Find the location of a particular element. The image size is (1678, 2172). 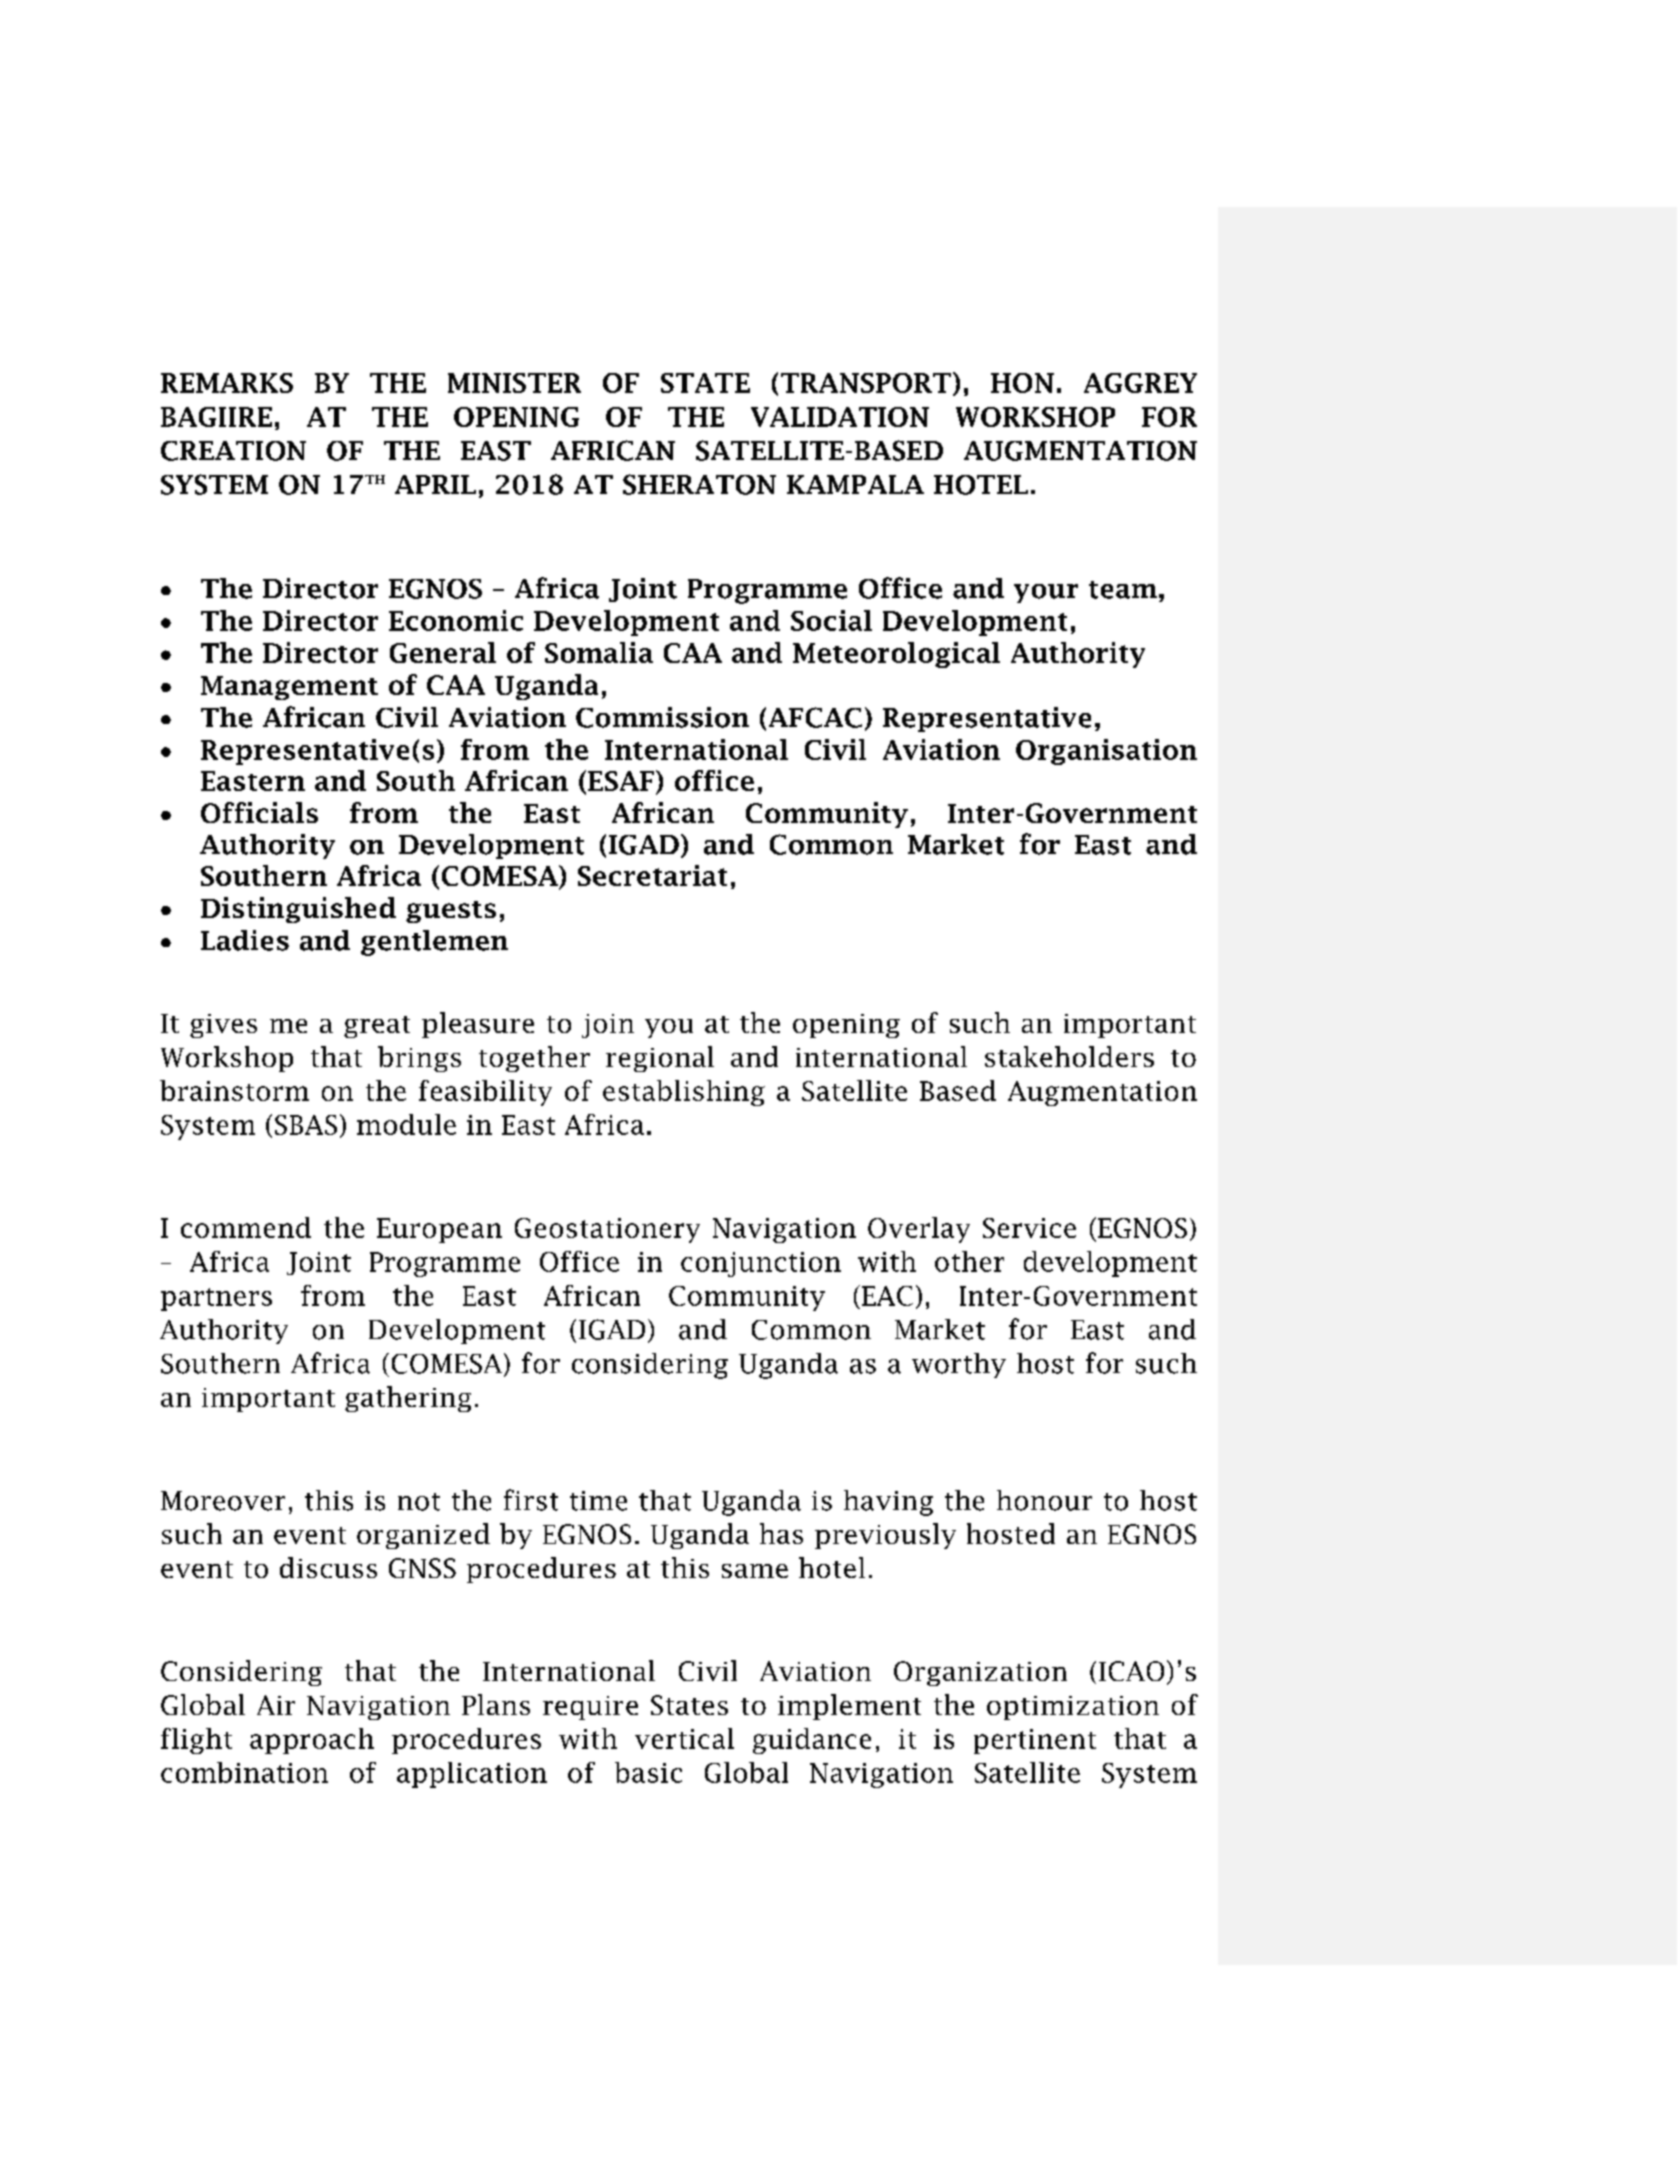

stakeholders is located at coordinates (1069, 1056).
